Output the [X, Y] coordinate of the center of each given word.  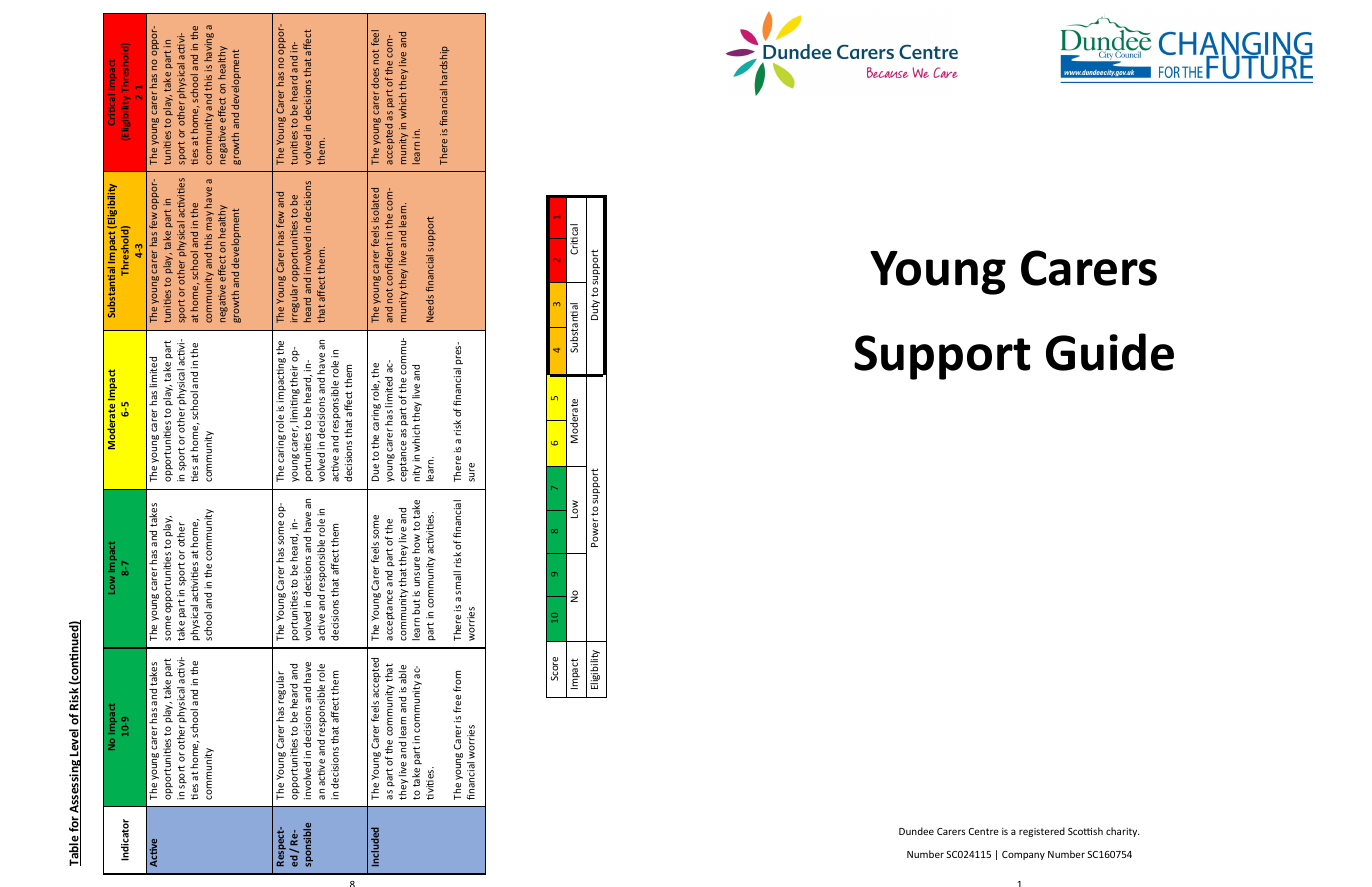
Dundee [916, 831]
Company [1023, 855]
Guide [1110, 352]
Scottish [1085, 831]
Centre [984, 831]
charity [1122, 832]
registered [1042, 832]
